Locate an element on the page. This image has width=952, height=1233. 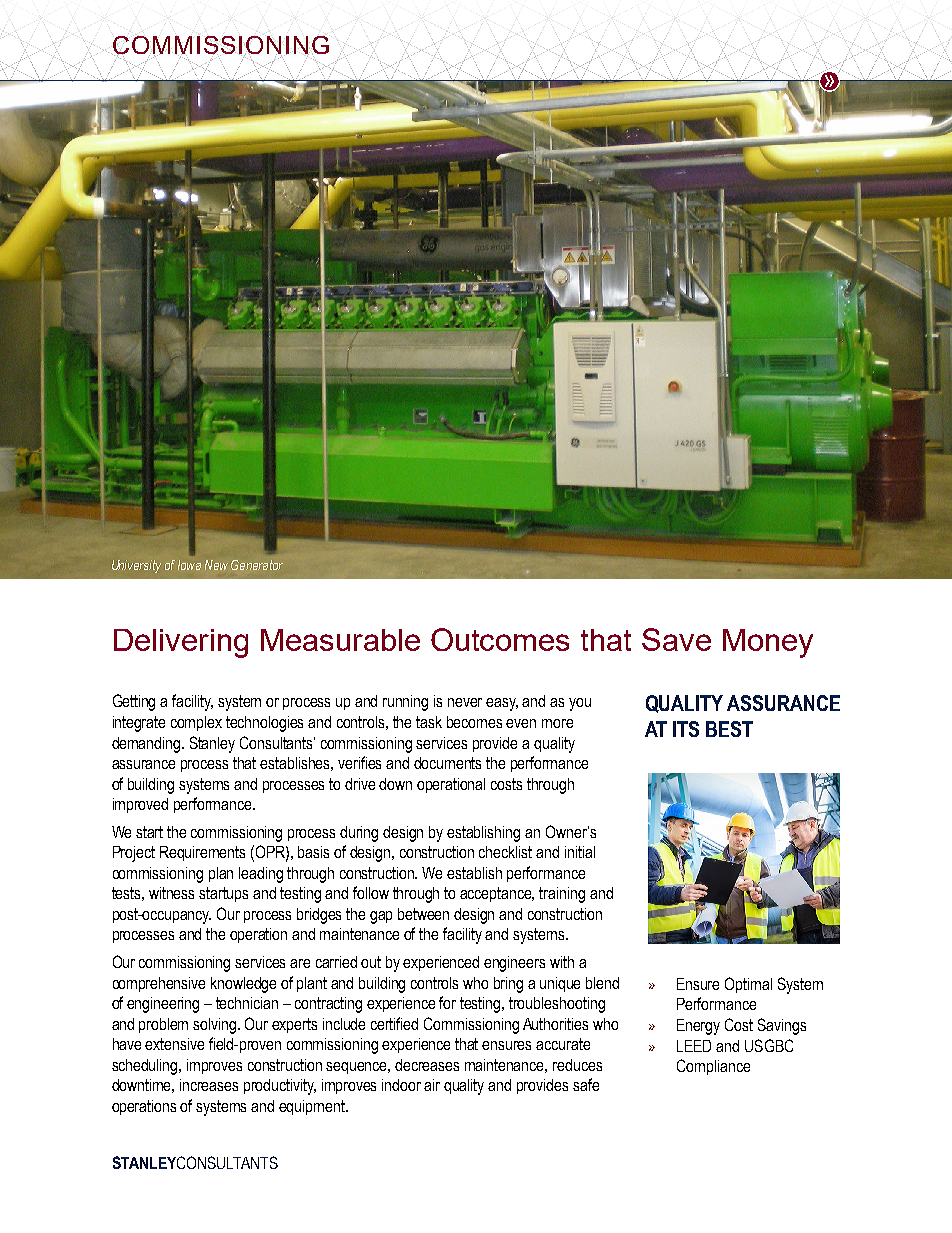
bring is located at coordinates (508, 985).
